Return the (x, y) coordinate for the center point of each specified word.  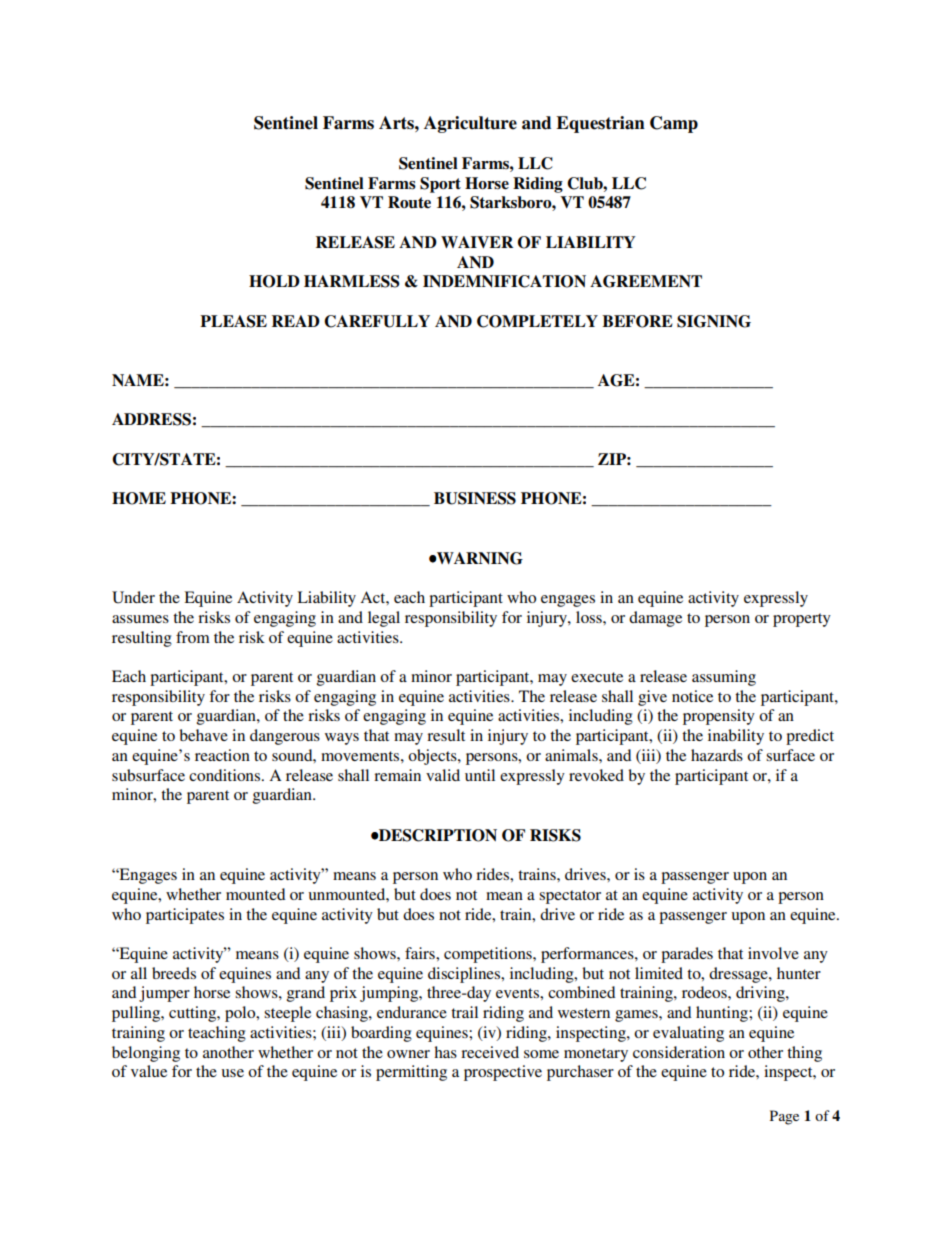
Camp (674, 124)
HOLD (274, 281)
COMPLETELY (537, 321)
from (193, 637)
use (233, 1073)
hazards (717, 755)
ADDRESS (151, 419)
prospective (503, 1073)
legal (384, 619)
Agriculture (470, 124)
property (802, 620)
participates (185, 916)
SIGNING (714, 321)
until (480, 775)
